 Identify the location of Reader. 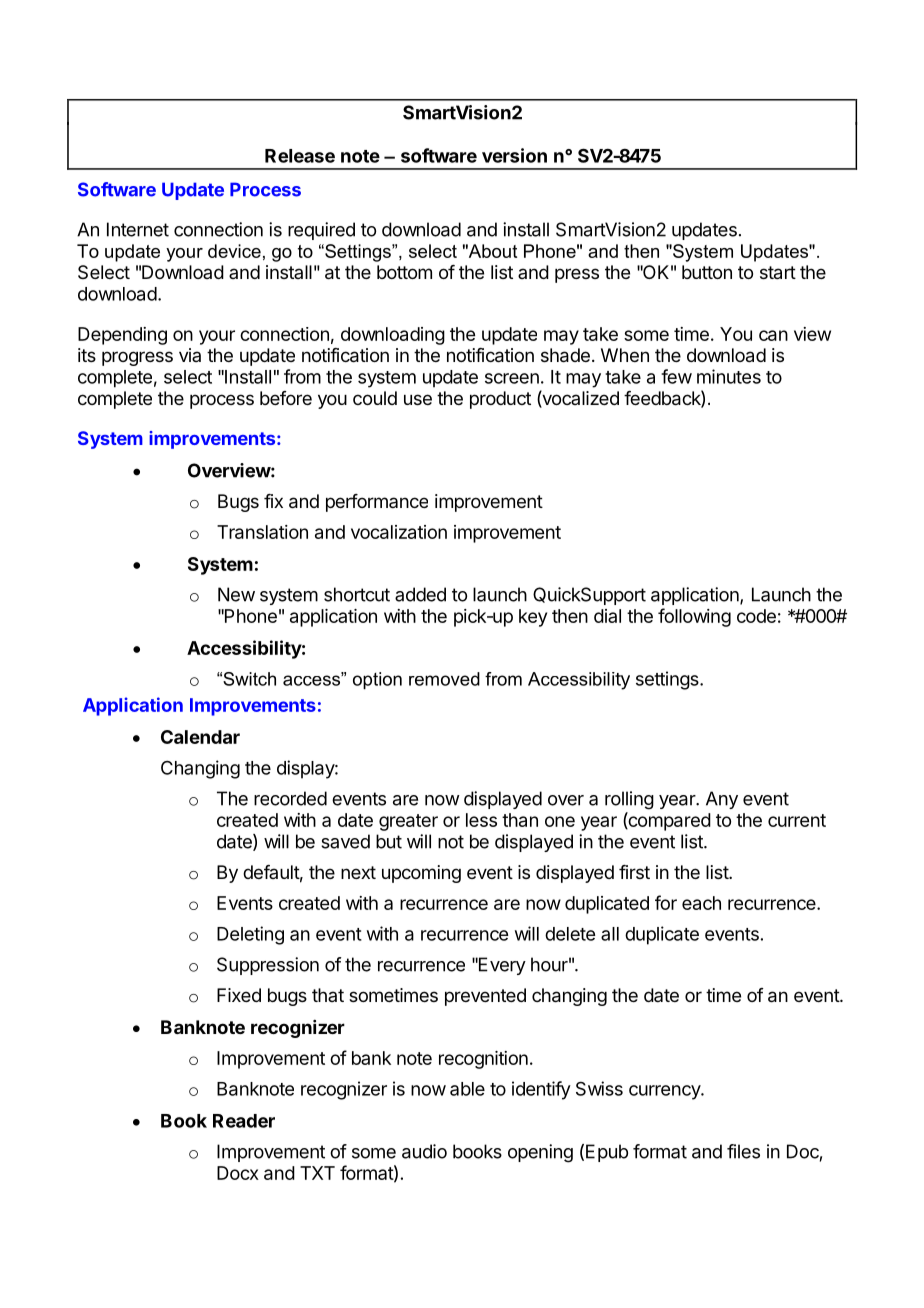
(244, 1121).
